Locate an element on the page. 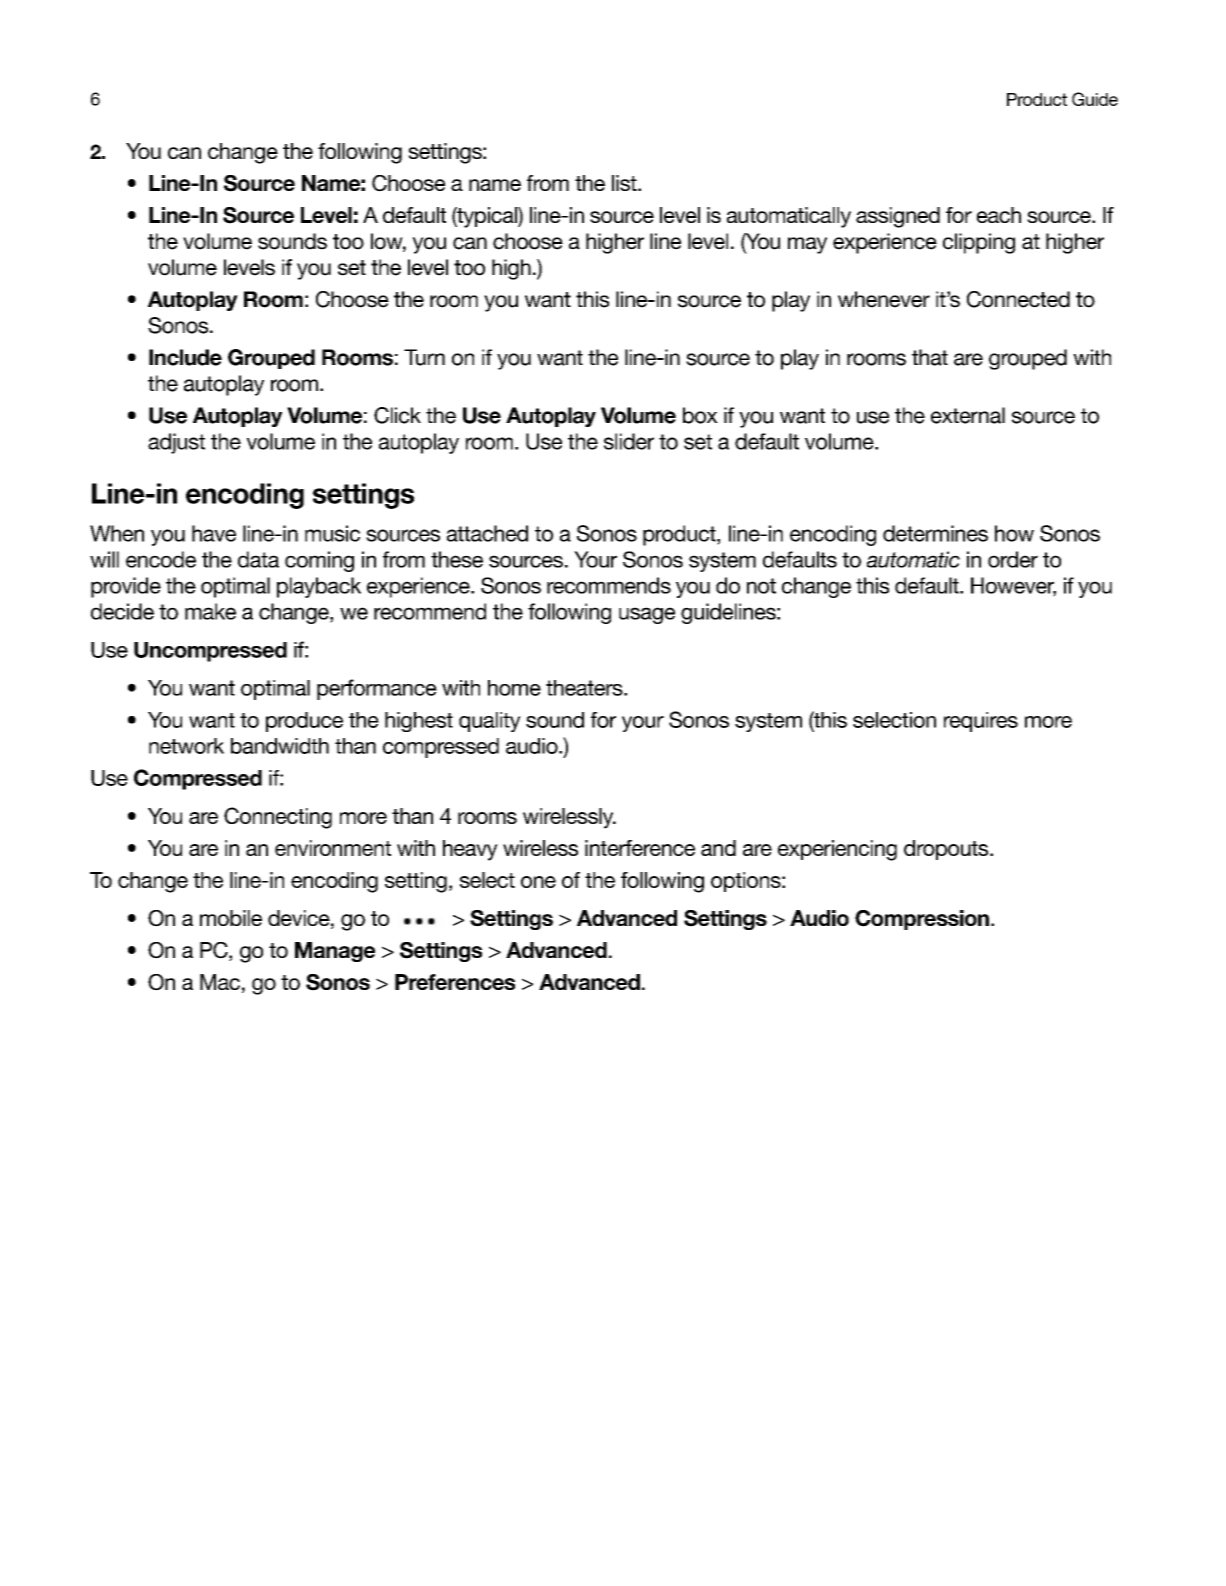 The image size is (1226, 1586). adjust is located at coordinates (176, 443).
